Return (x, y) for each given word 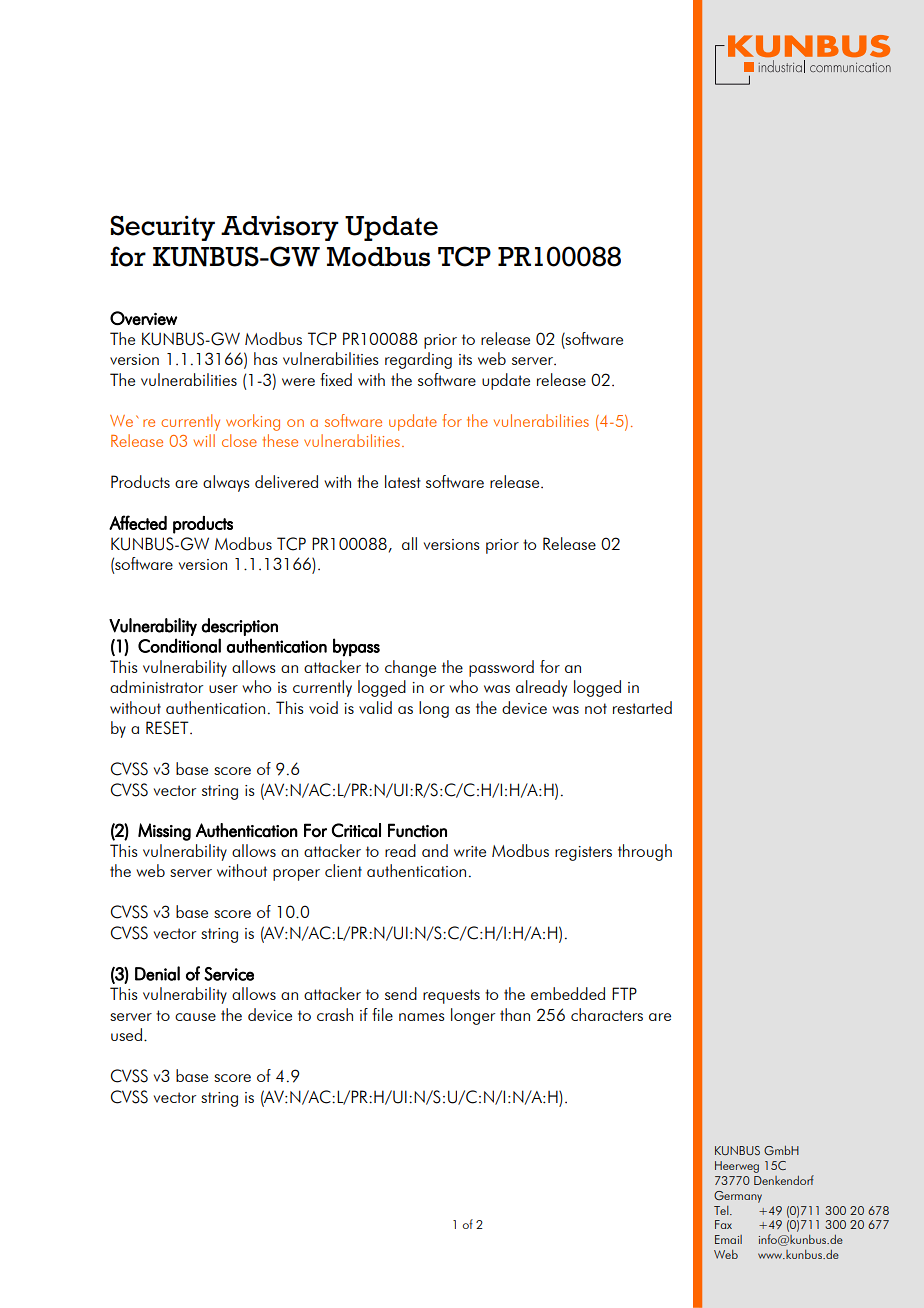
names (422, 1017)
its (465, 359)
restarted (642, 707)
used (126, 1034)
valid (375, 707)
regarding (418, 360)
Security (163, 228)
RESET (168, 728)
